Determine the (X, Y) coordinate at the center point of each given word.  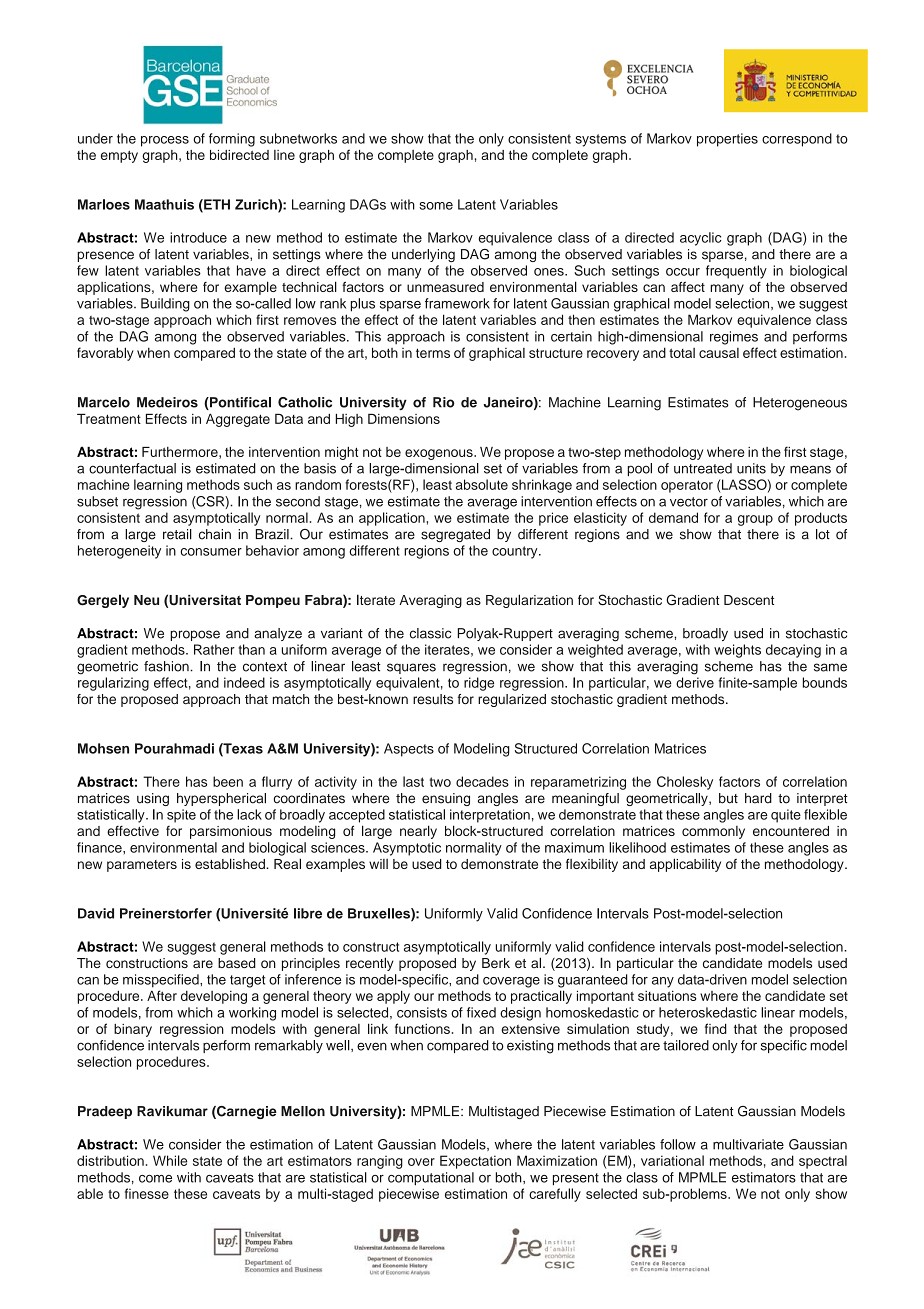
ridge (479, 684)
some (436, 206)
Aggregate (238, 420)
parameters (142, 866)
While (170, 1160)
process (165, 141)
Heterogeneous (800, 404)
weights (737, 651)
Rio (444, 402)
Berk (496, 963)
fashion (167, 666)
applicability (685, 865)
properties (727, 140)
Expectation (475, 1162)
